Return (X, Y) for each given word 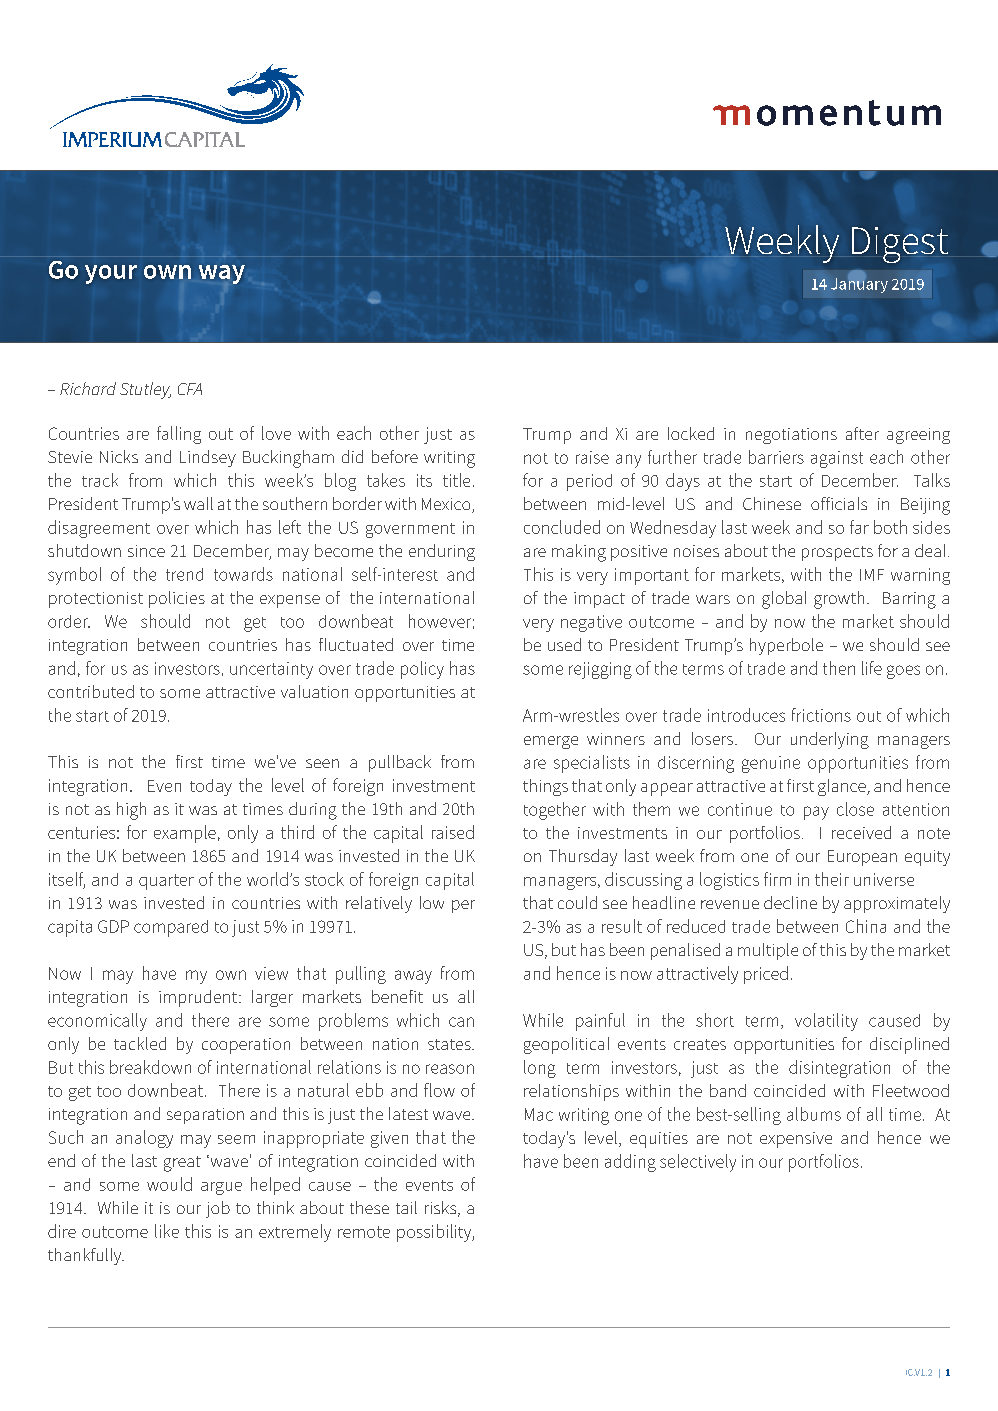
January (859, 285)
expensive (796, 1140)
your (111, 274)
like (167, 1231)
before (395, 456)
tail (406, 1207)
